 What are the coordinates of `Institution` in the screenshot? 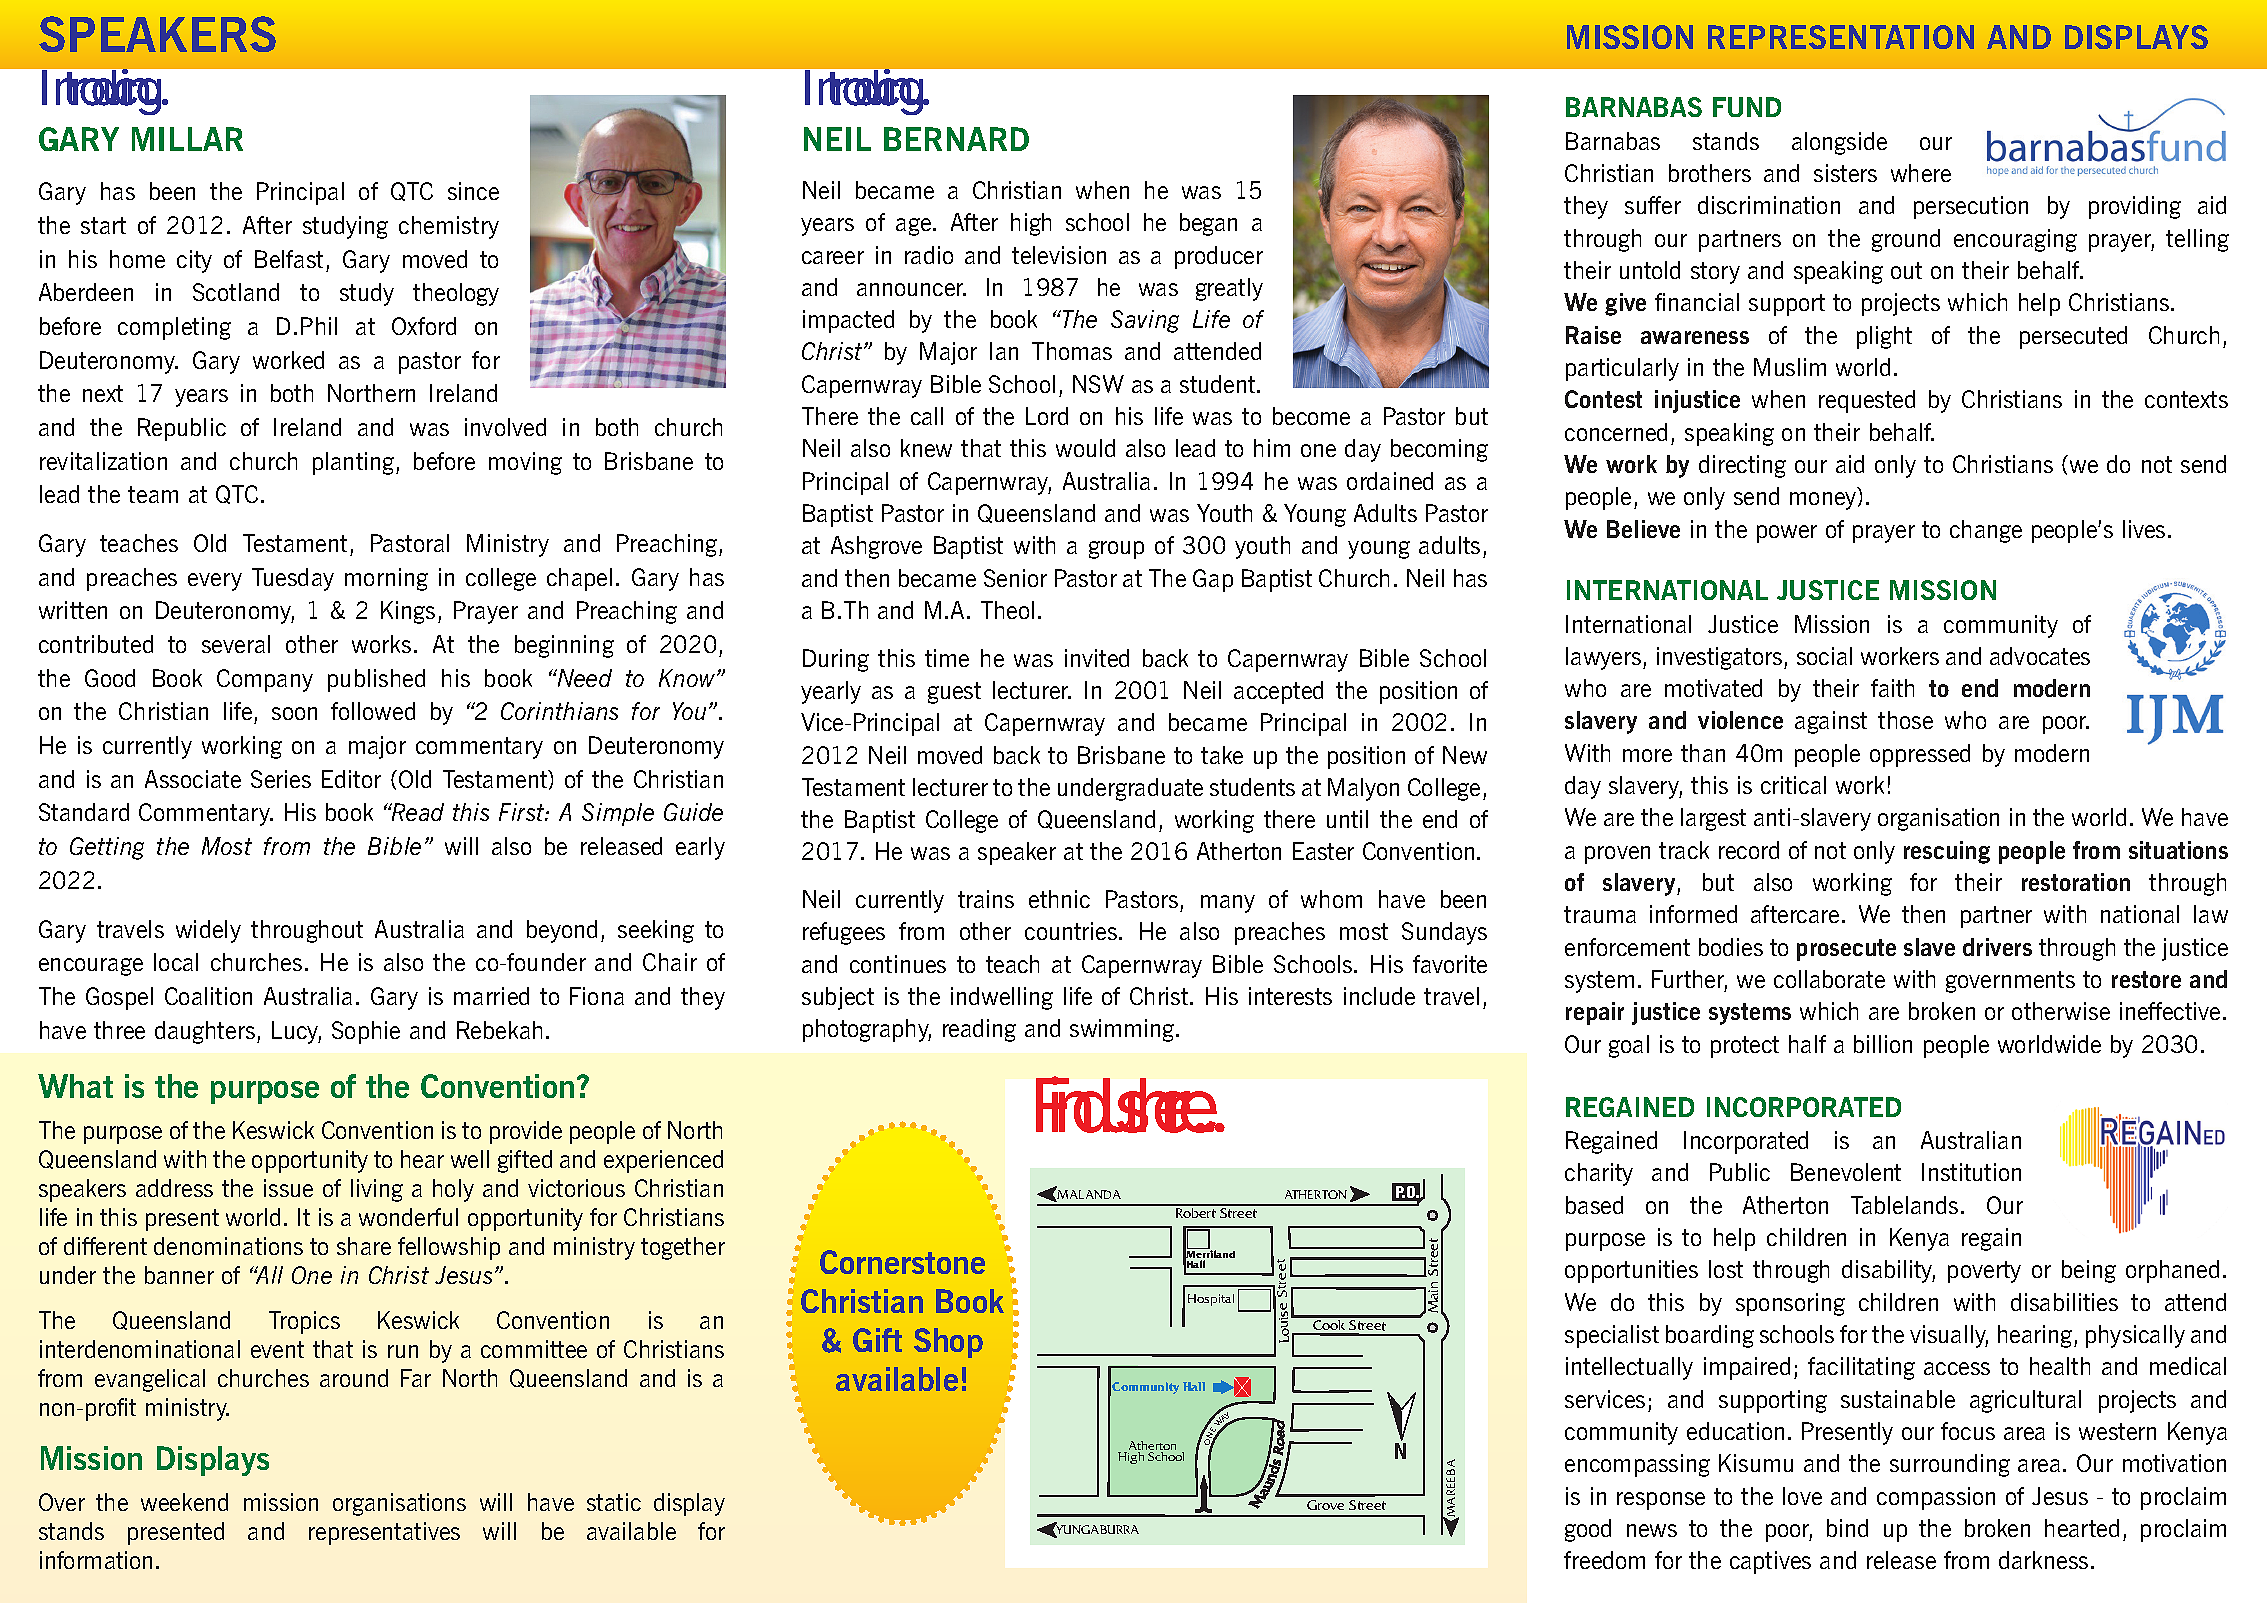 It's located at (1971, 1172).
